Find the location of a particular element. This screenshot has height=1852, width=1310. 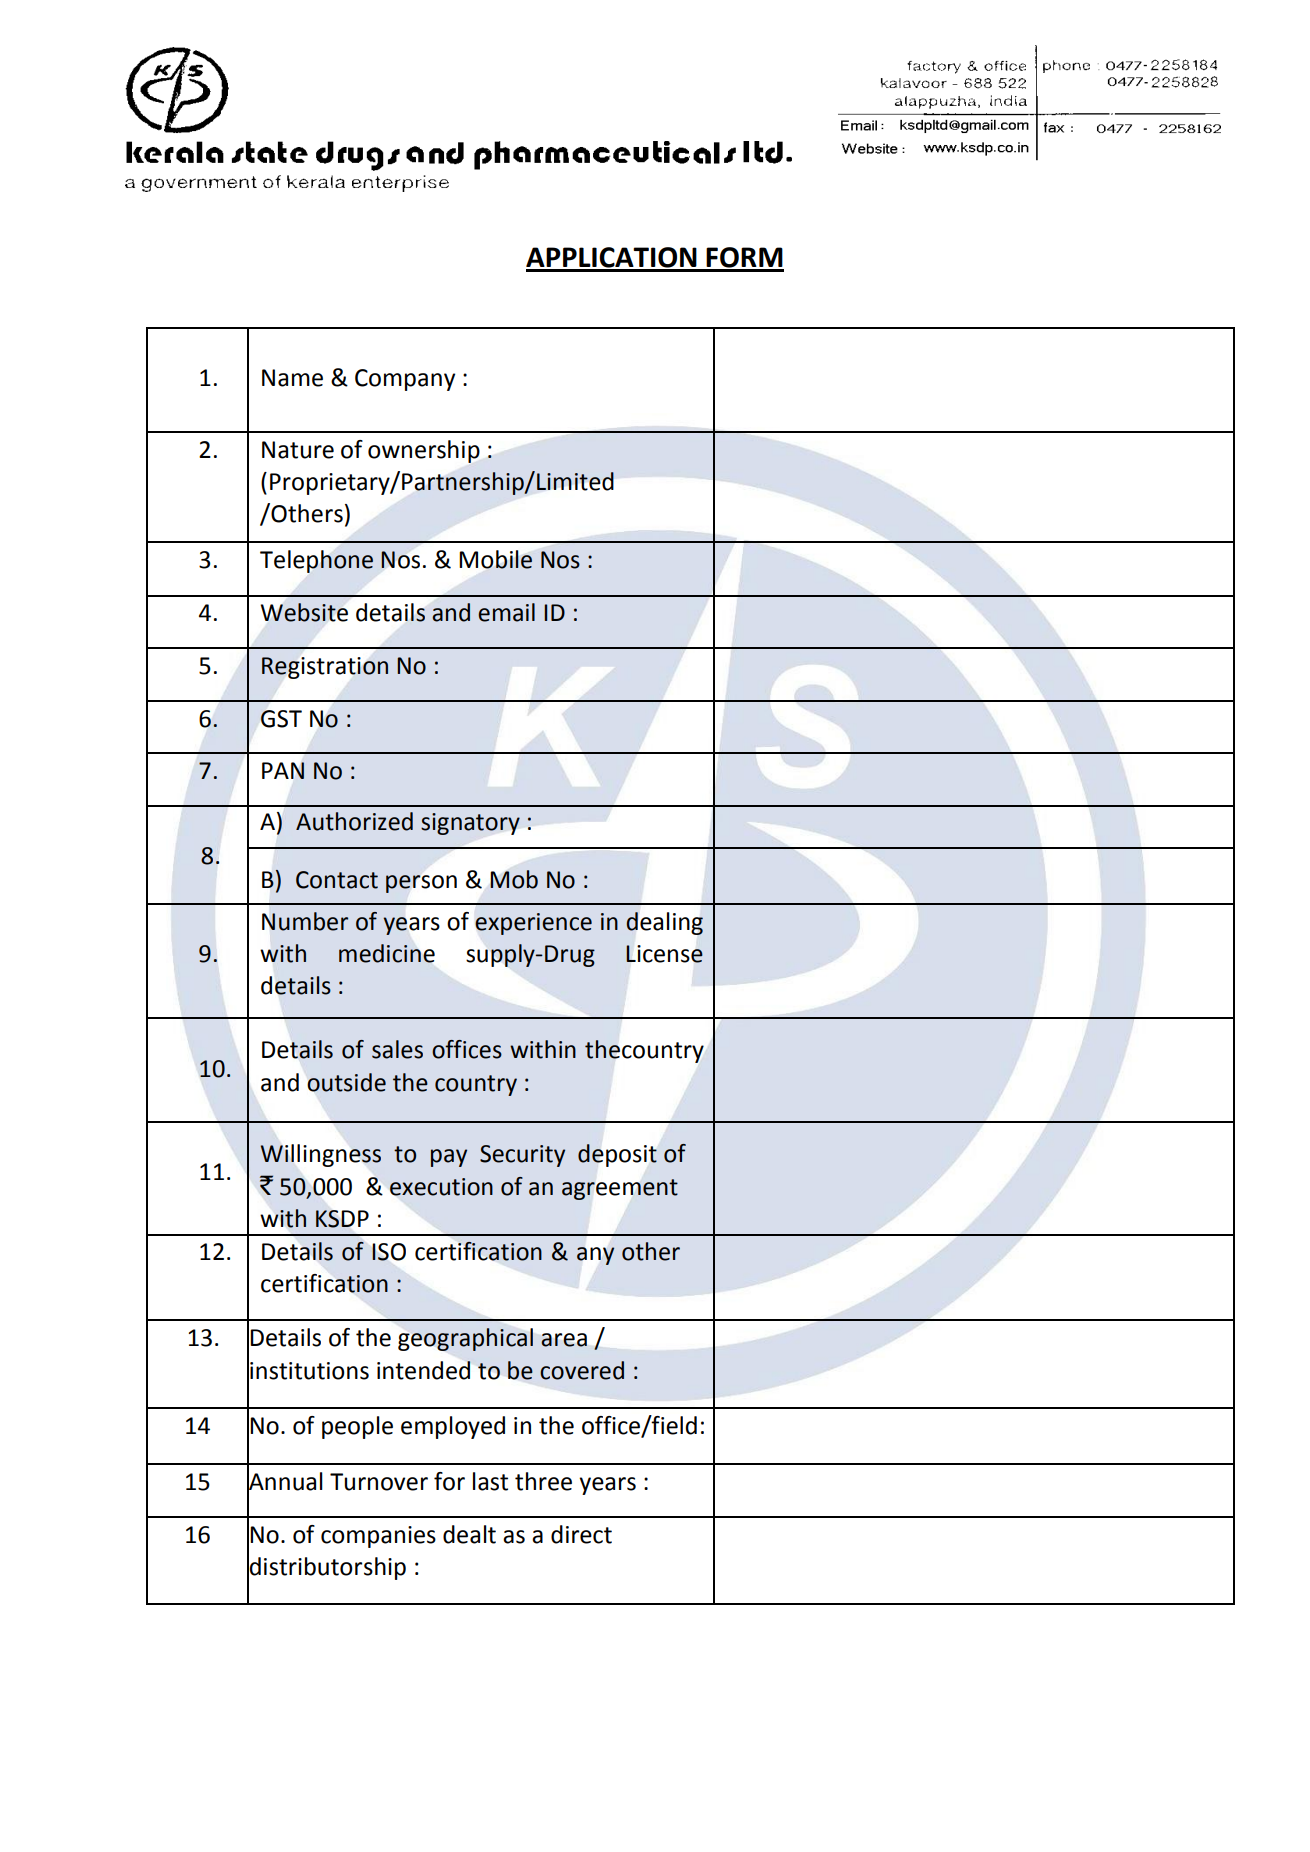

signatory is located at coordinates (470, 824).
